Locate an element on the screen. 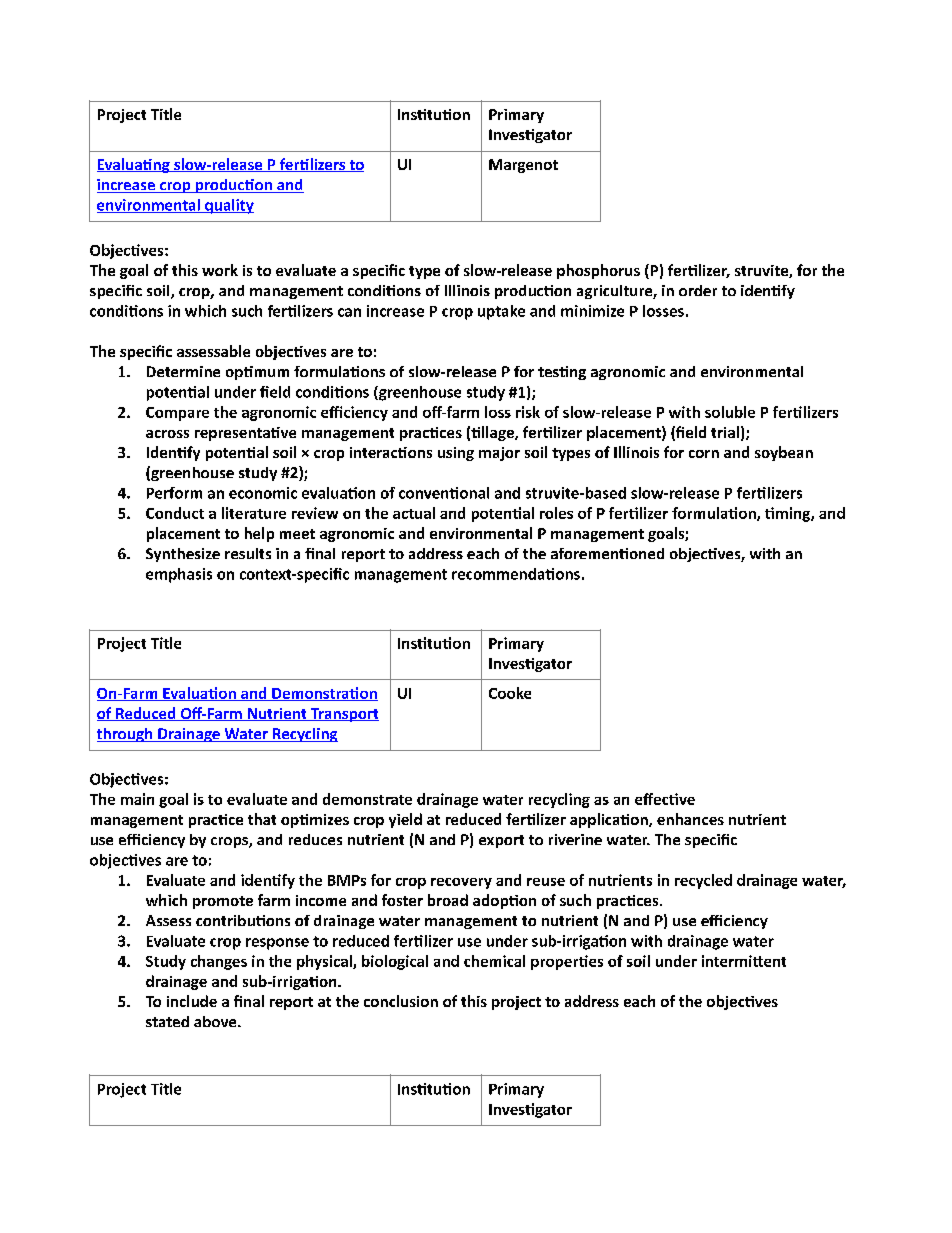 The image size is (952, 1233). corn is located at coordinates (704, 454).
